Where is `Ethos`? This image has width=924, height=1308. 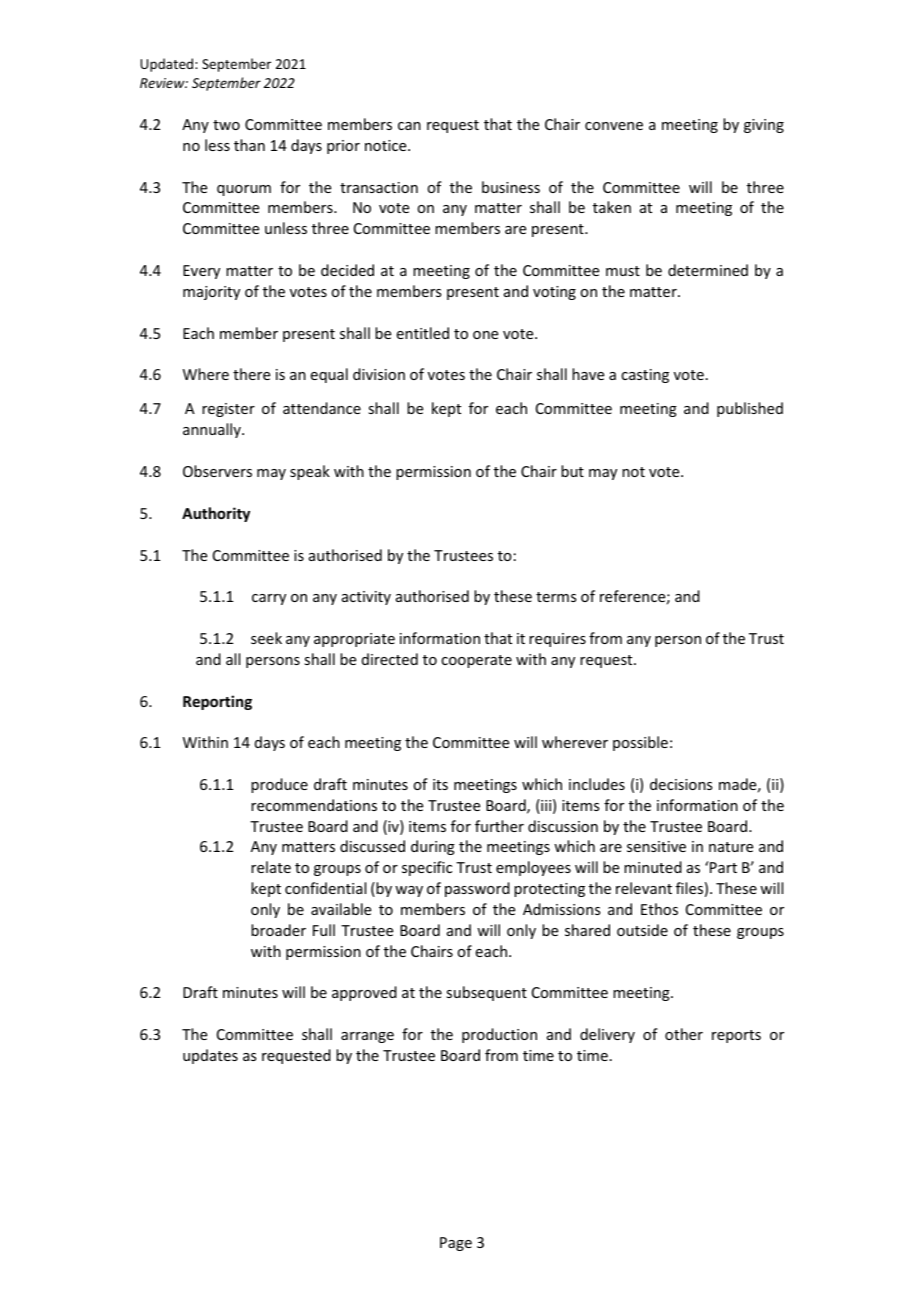 Ethos is located at coordinates (659, 909).
